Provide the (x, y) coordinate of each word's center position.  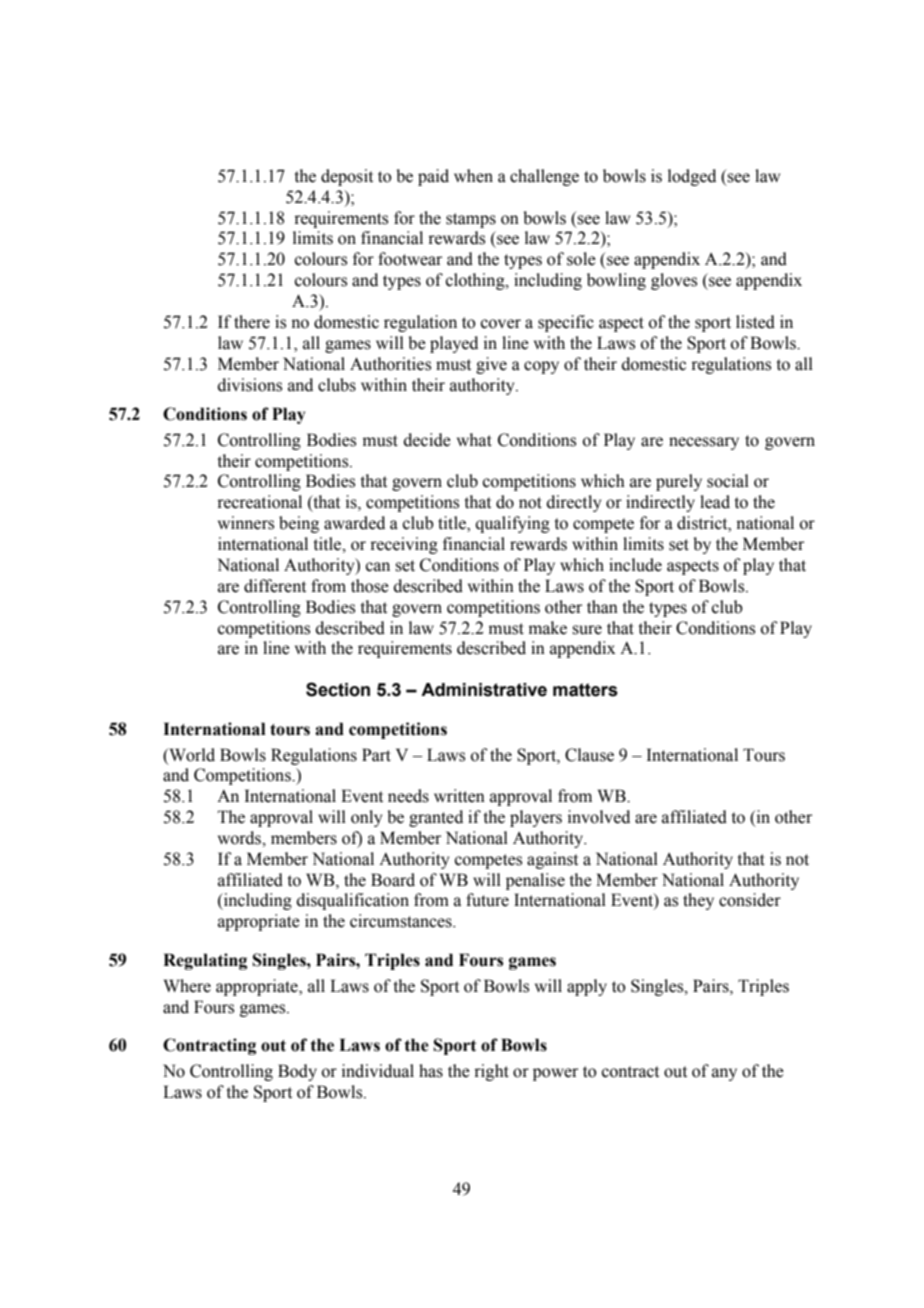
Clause (589, 755)
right (491, 1072)
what (474, 440)
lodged (692, 177)
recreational (259, 502)
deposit (347, 177)
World (191, 755)
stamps (471, 220)
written (459, 796)
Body (297, 1072)
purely (679, 482)
